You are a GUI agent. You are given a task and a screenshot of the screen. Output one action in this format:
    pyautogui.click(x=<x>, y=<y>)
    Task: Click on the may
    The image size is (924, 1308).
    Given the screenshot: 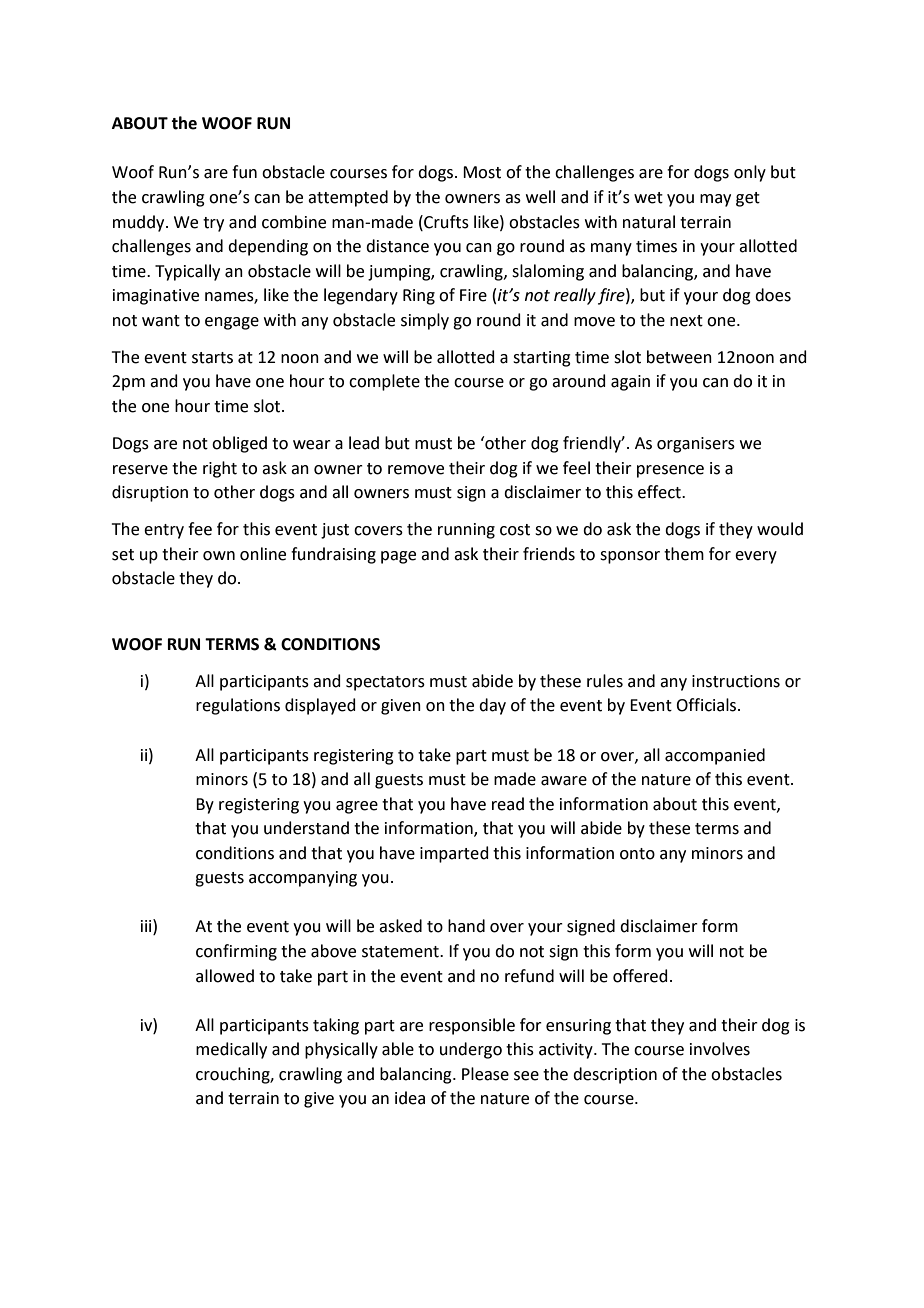 What is the action you would take?
    pyautogui.click(x=715, y=200)
